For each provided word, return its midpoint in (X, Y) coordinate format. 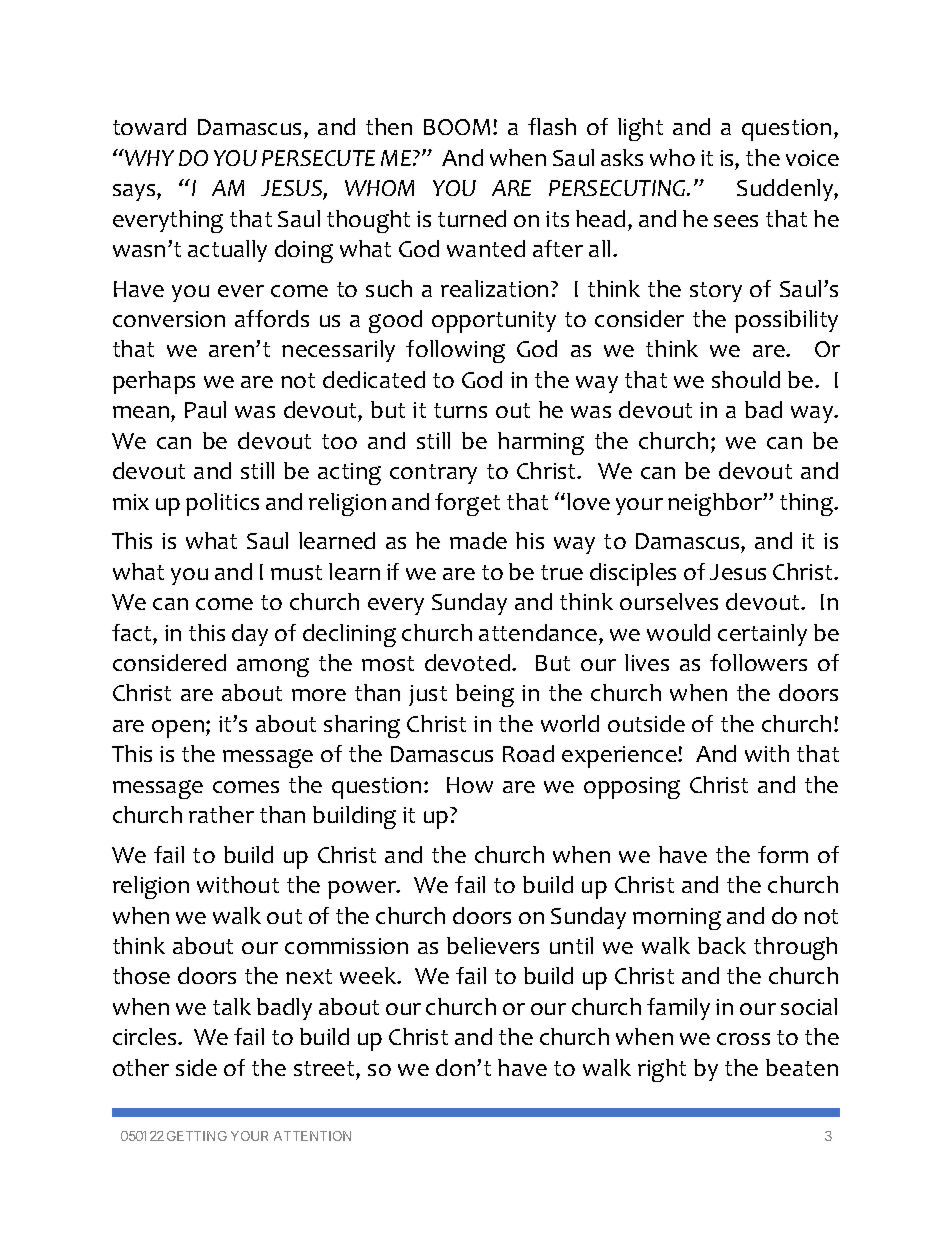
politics (222, 504)
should (746, 379)
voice (812, 158)
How (470, 785)
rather (221, 814)
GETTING (197, 1136)
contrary (433, 474)
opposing (632, 788)
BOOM (457, 127)
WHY (148, 157)
